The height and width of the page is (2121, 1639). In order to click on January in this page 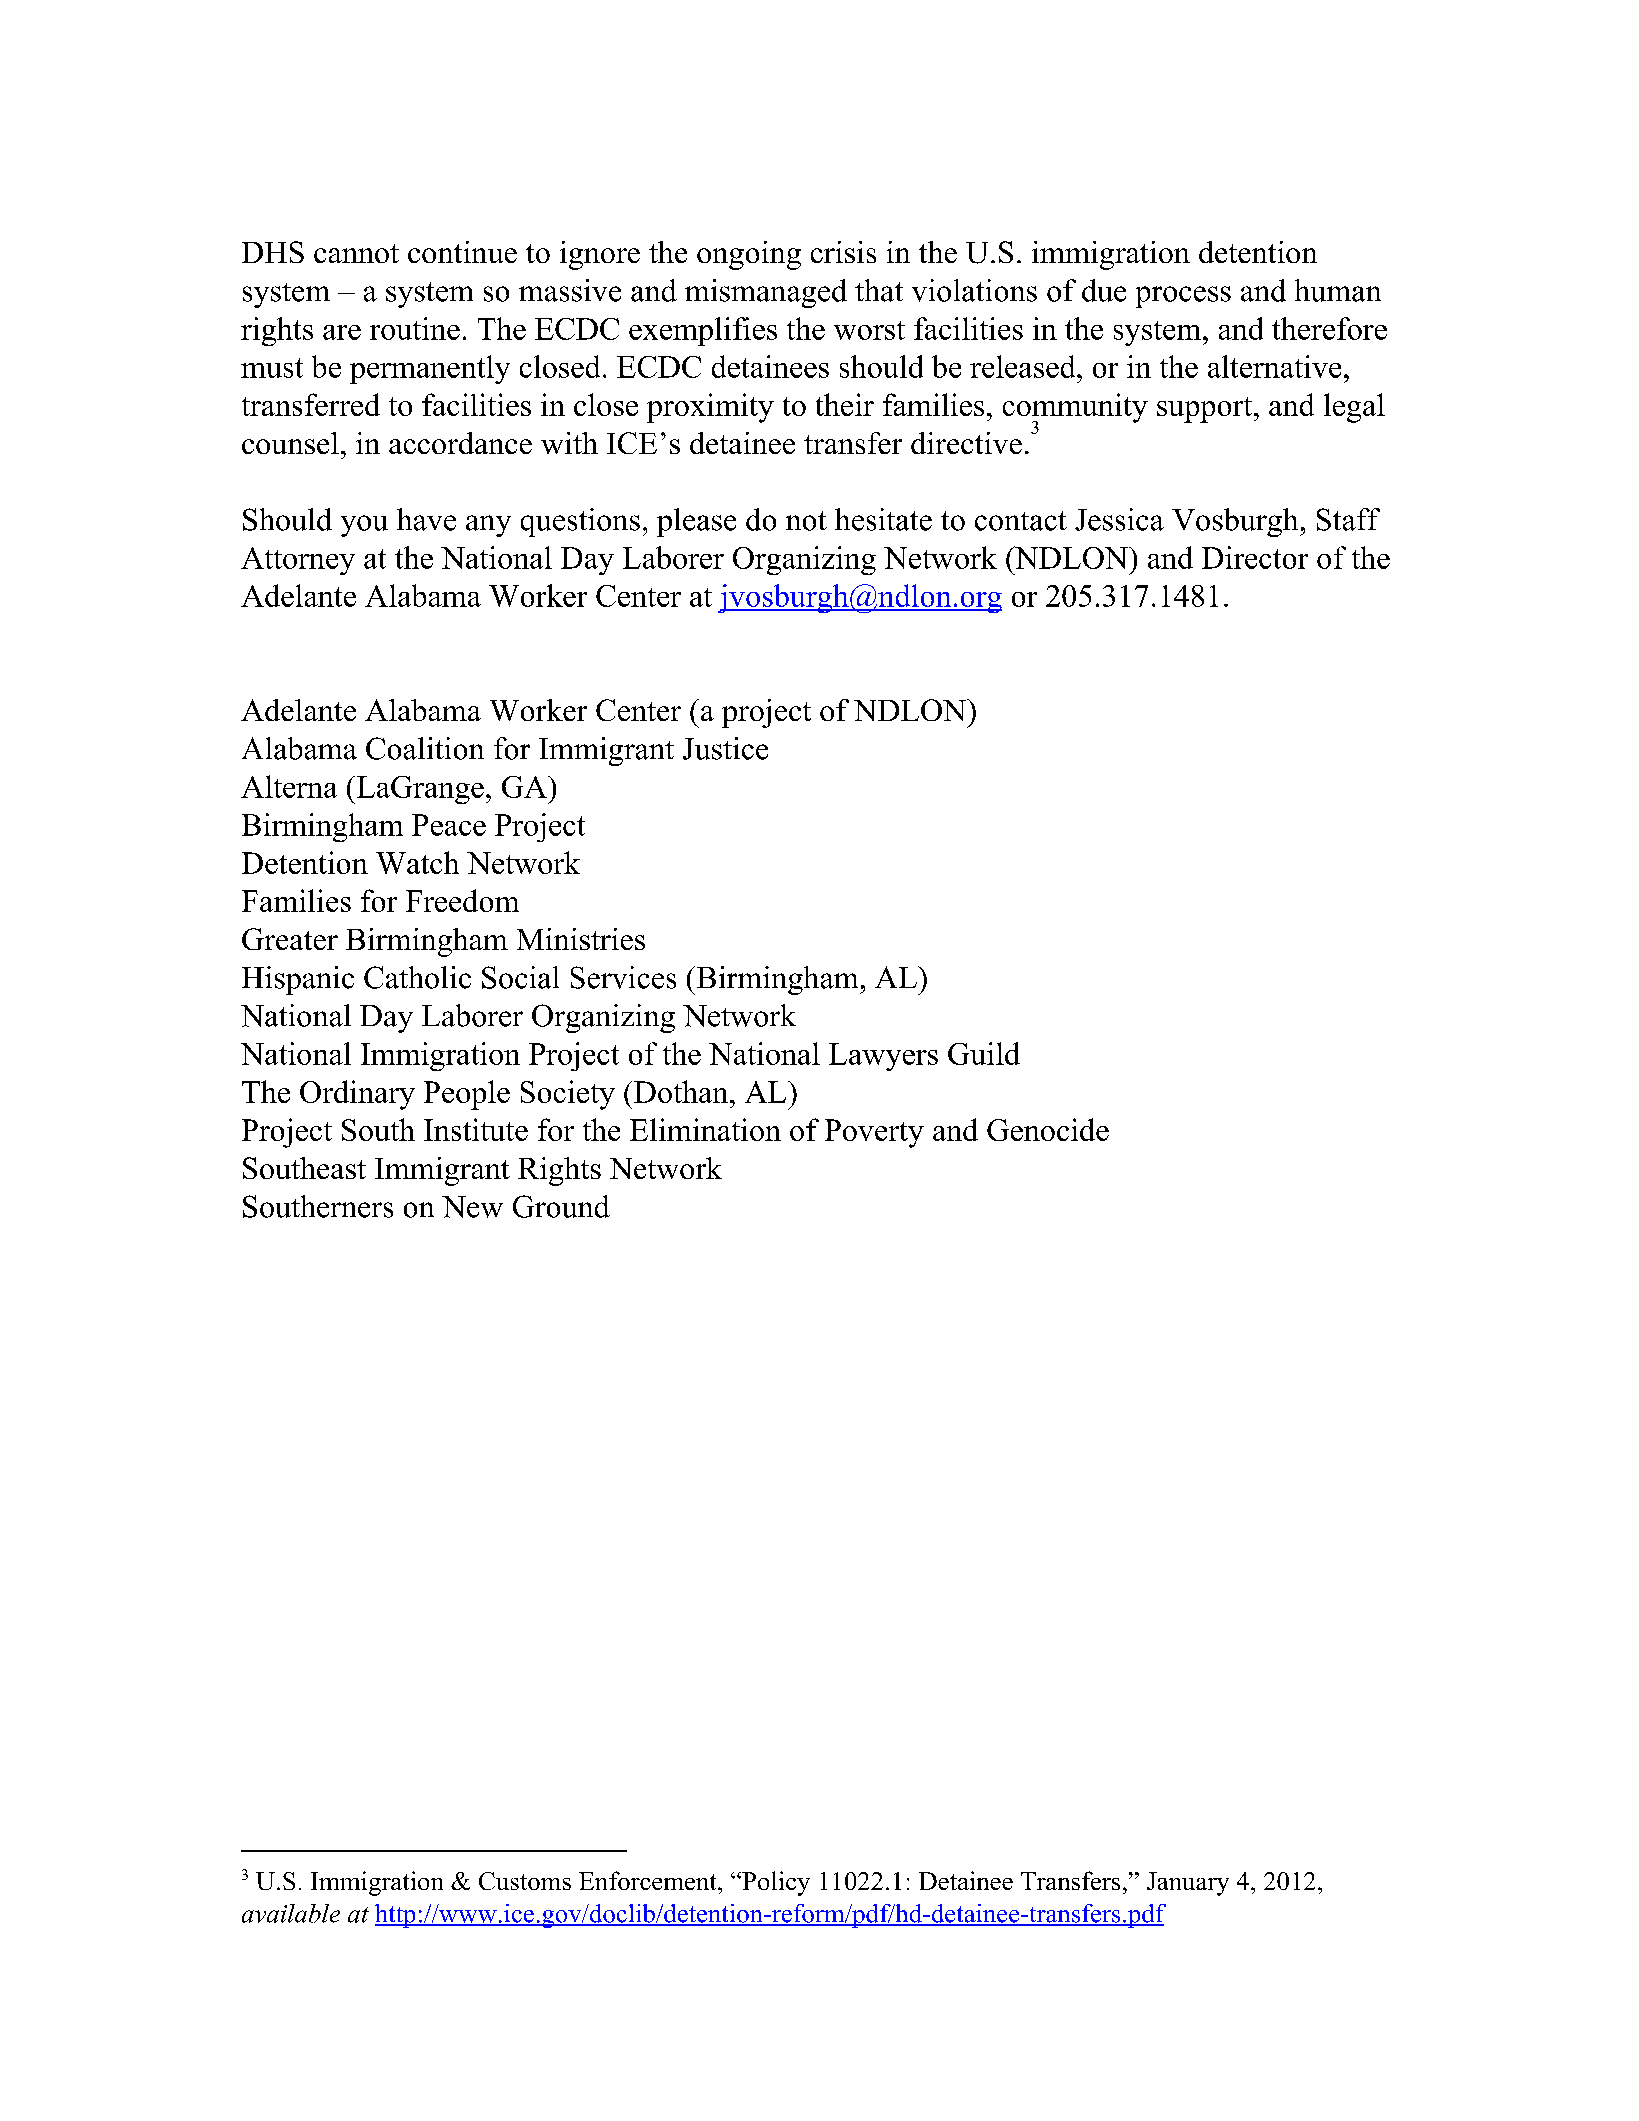, I will do `click(1188, 1884)`.
